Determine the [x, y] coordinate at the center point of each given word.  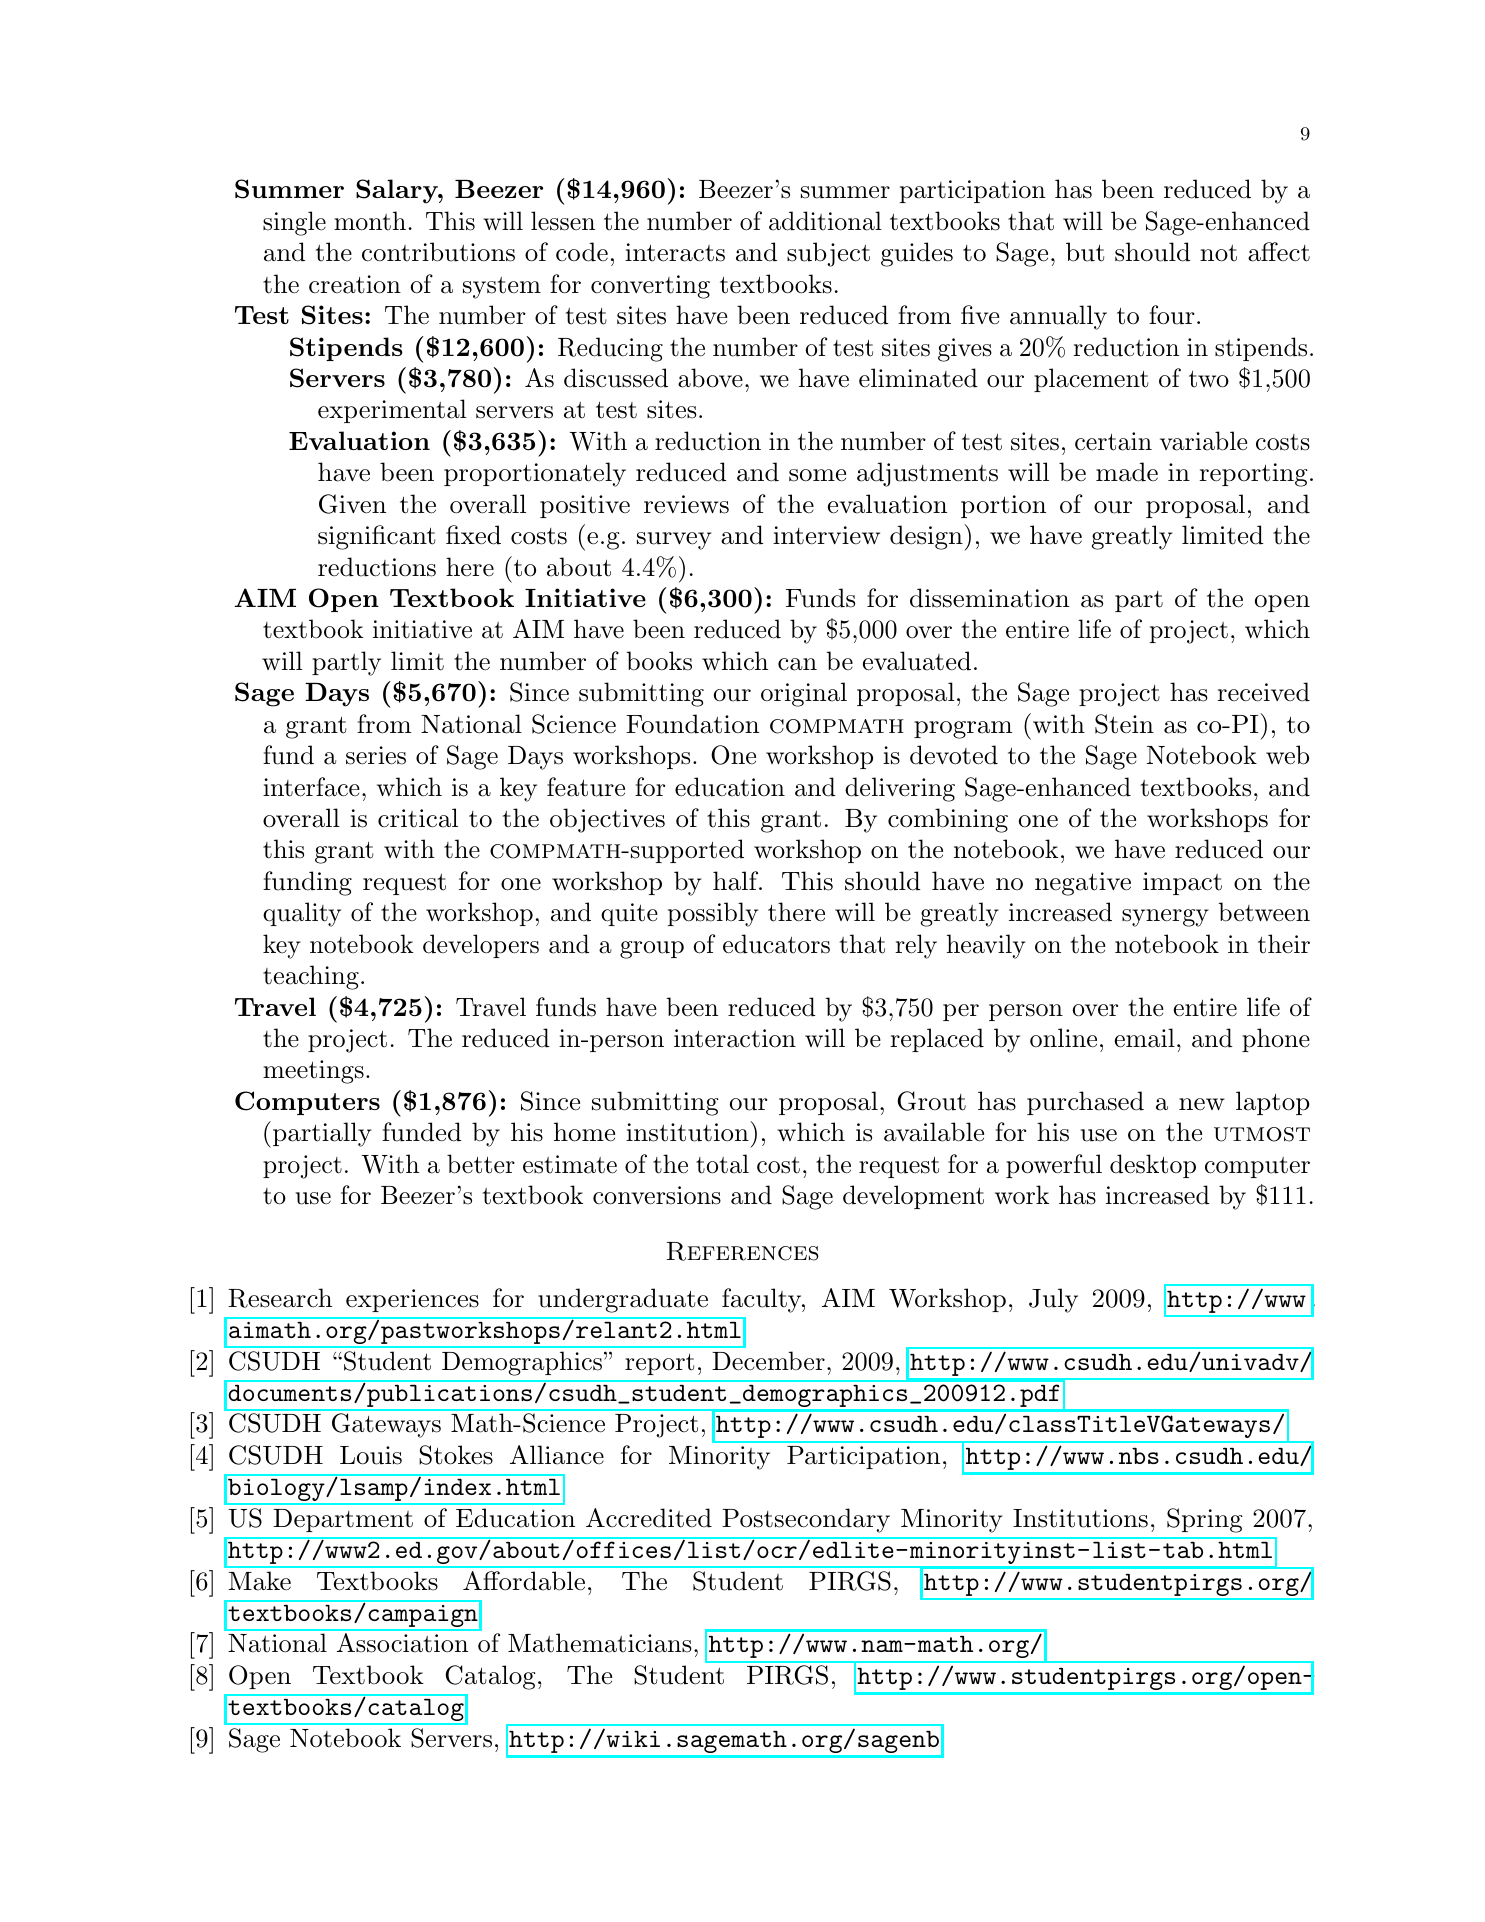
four [1172, 315]
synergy [1165, 918]
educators [776, 944]
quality [302, 914]
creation [355, 284]
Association [402, 1643]
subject [828, 254]
